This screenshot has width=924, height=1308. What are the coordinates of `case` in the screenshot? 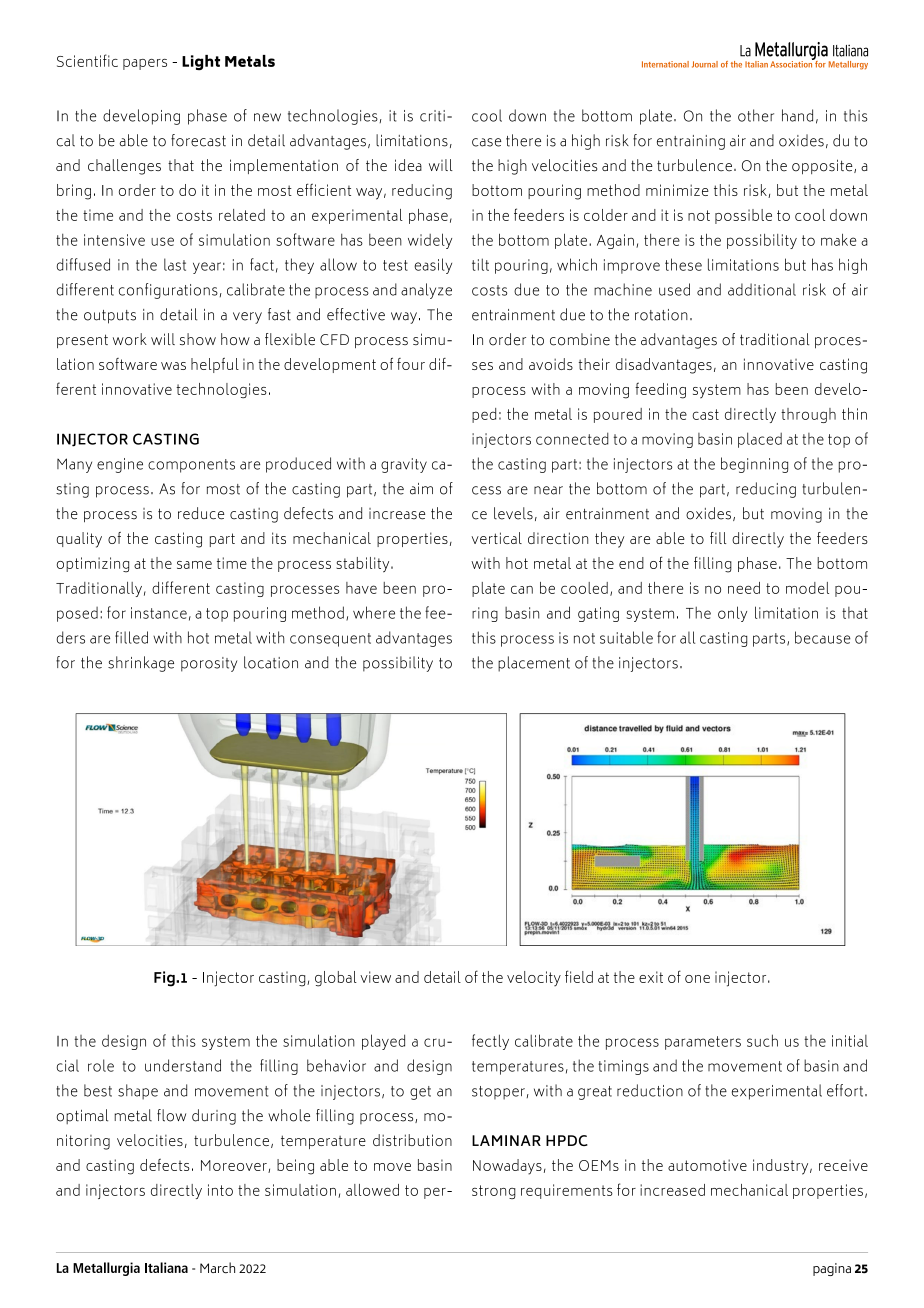 It's located at (486, 142).
